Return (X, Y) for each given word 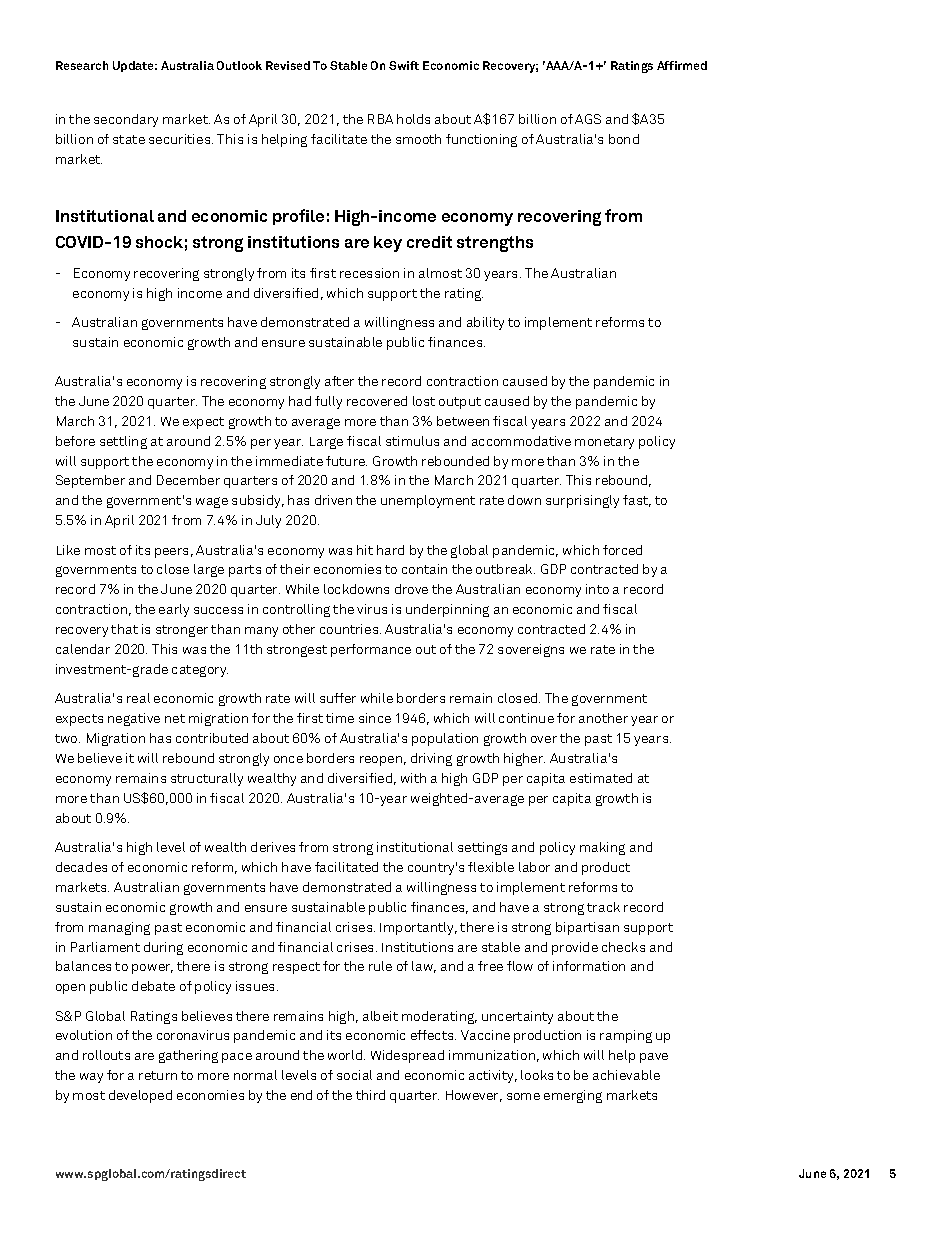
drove (411, 589)
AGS (588, 119)
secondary (126, 120)
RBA (380, 119)
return (158, 1075)
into (597, 589)
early (174, 610)
